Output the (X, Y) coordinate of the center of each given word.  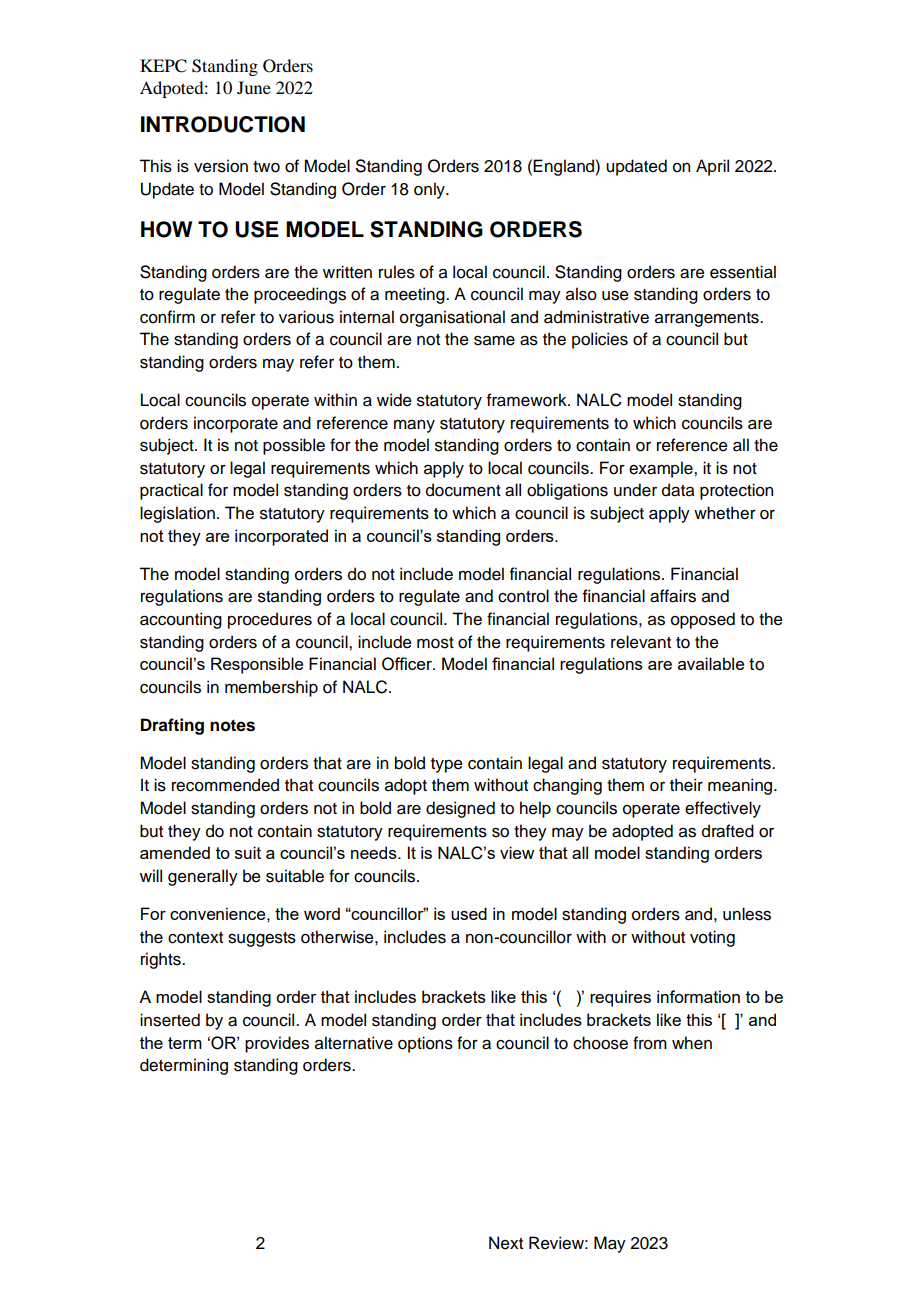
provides (277, 1044)
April (712, 167)
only (430, 190)
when (692, 1043)
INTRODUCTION (223, 124)
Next (506, 1243)
